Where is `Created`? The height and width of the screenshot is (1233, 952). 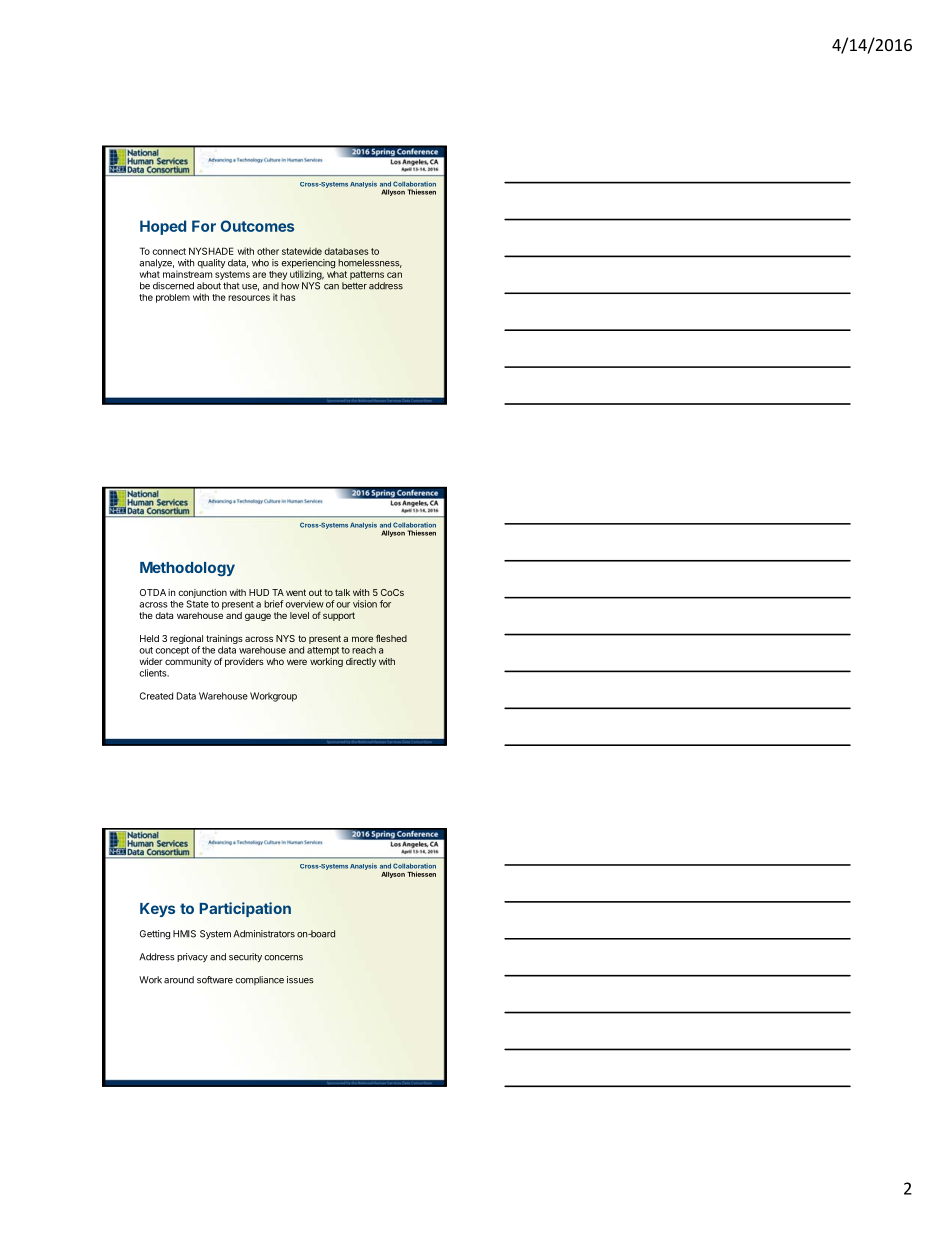 Created is located at coordinates (156, 696).
